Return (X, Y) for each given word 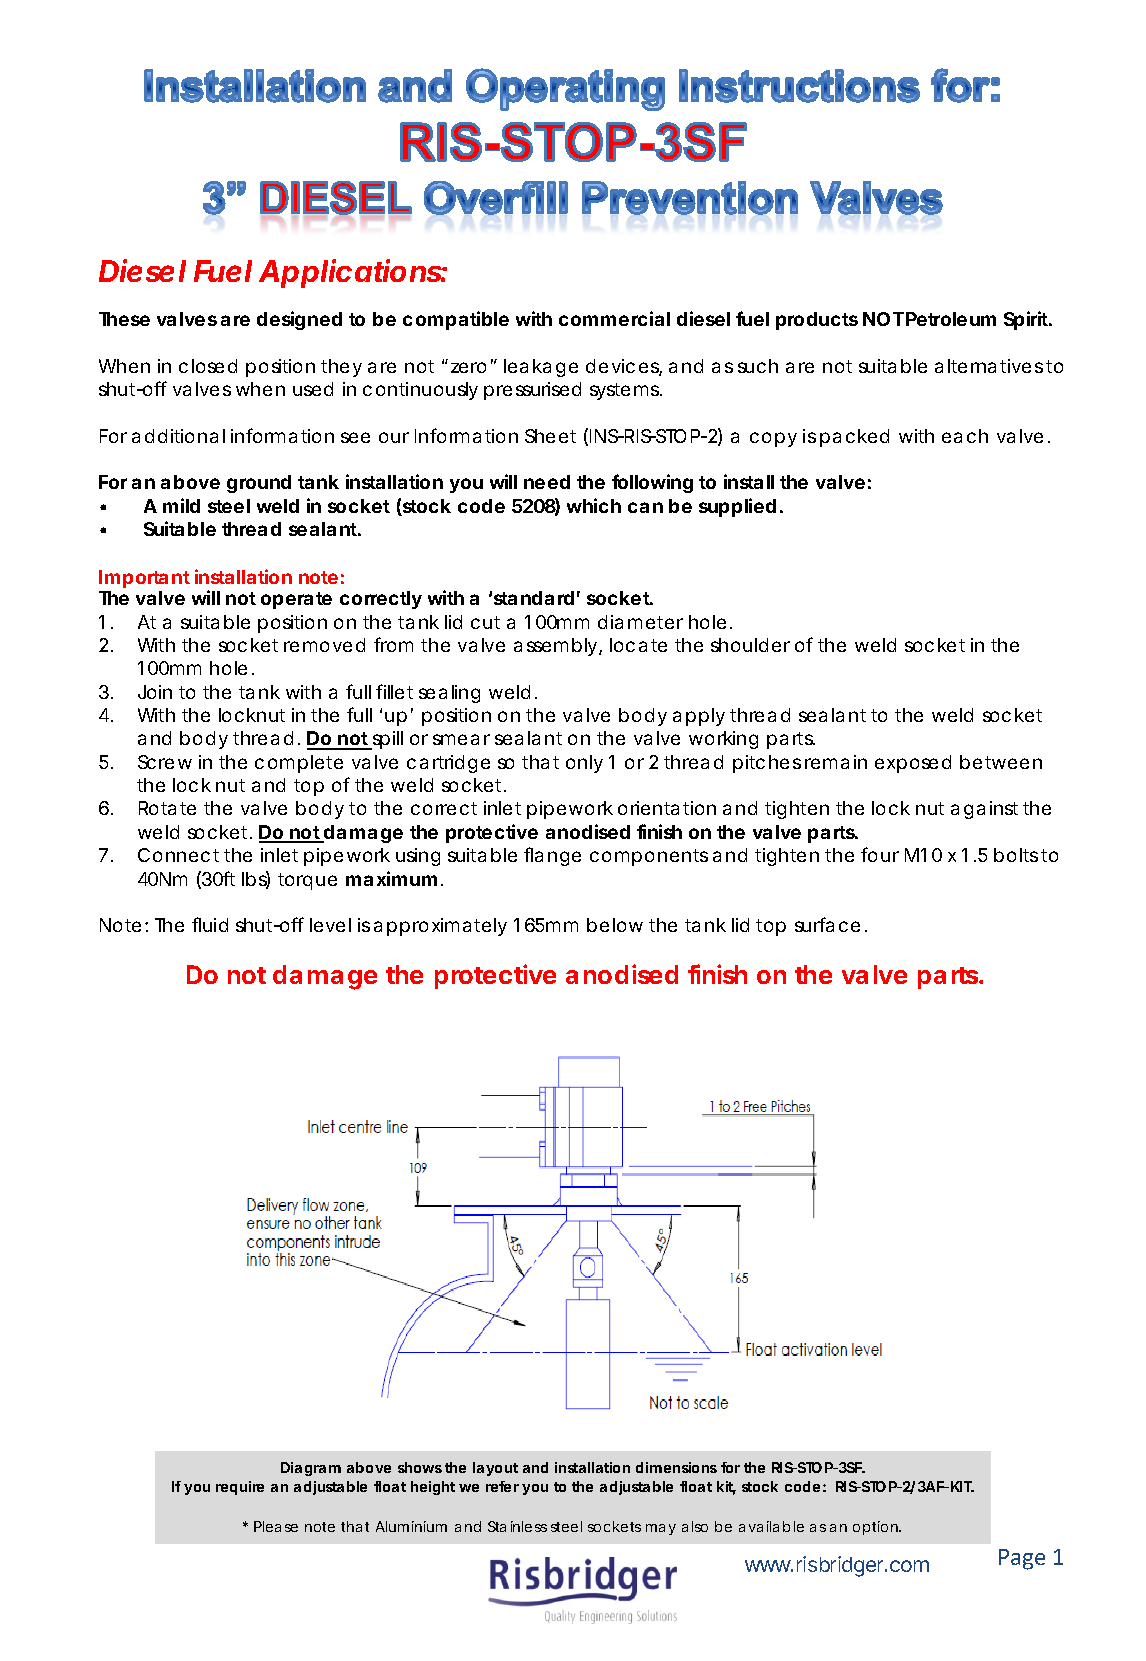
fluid (210, 924)
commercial (614, 318)
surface (831, 924)
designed (299, 320)
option (877, 1528)
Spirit (1028, 320)
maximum (394, 878)
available (771, 1526)
